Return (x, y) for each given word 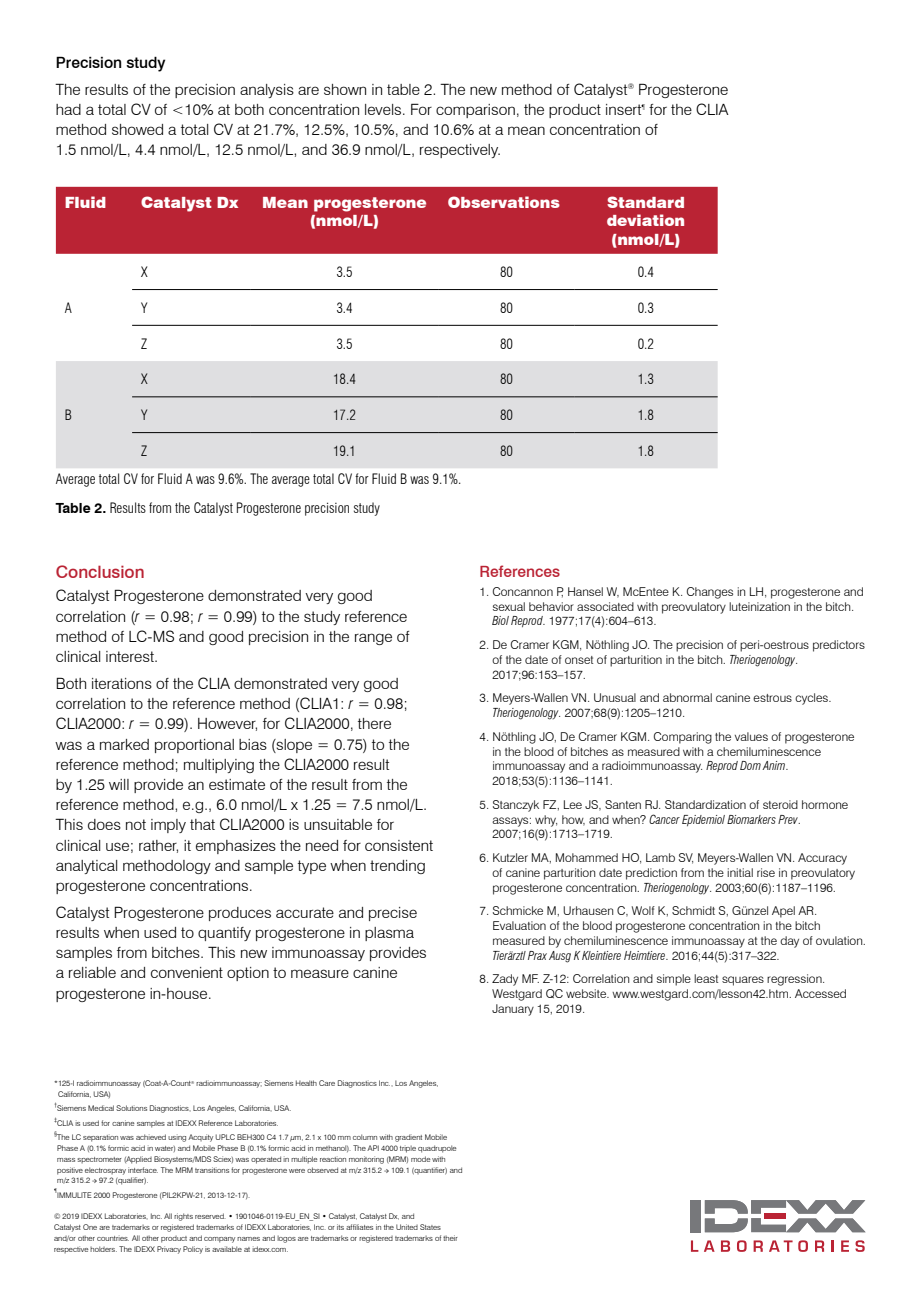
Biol (500, 620)
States (430, 1227)
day (789, 942)
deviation (645, 220)
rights (183, 1217)
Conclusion (100, 571)
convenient (187, 972)
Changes (710, 593)
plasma (389, 934)
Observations (504, 202)
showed (137, 129)
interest (131, 656)
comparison (475, 111)
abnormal (687, 697)
